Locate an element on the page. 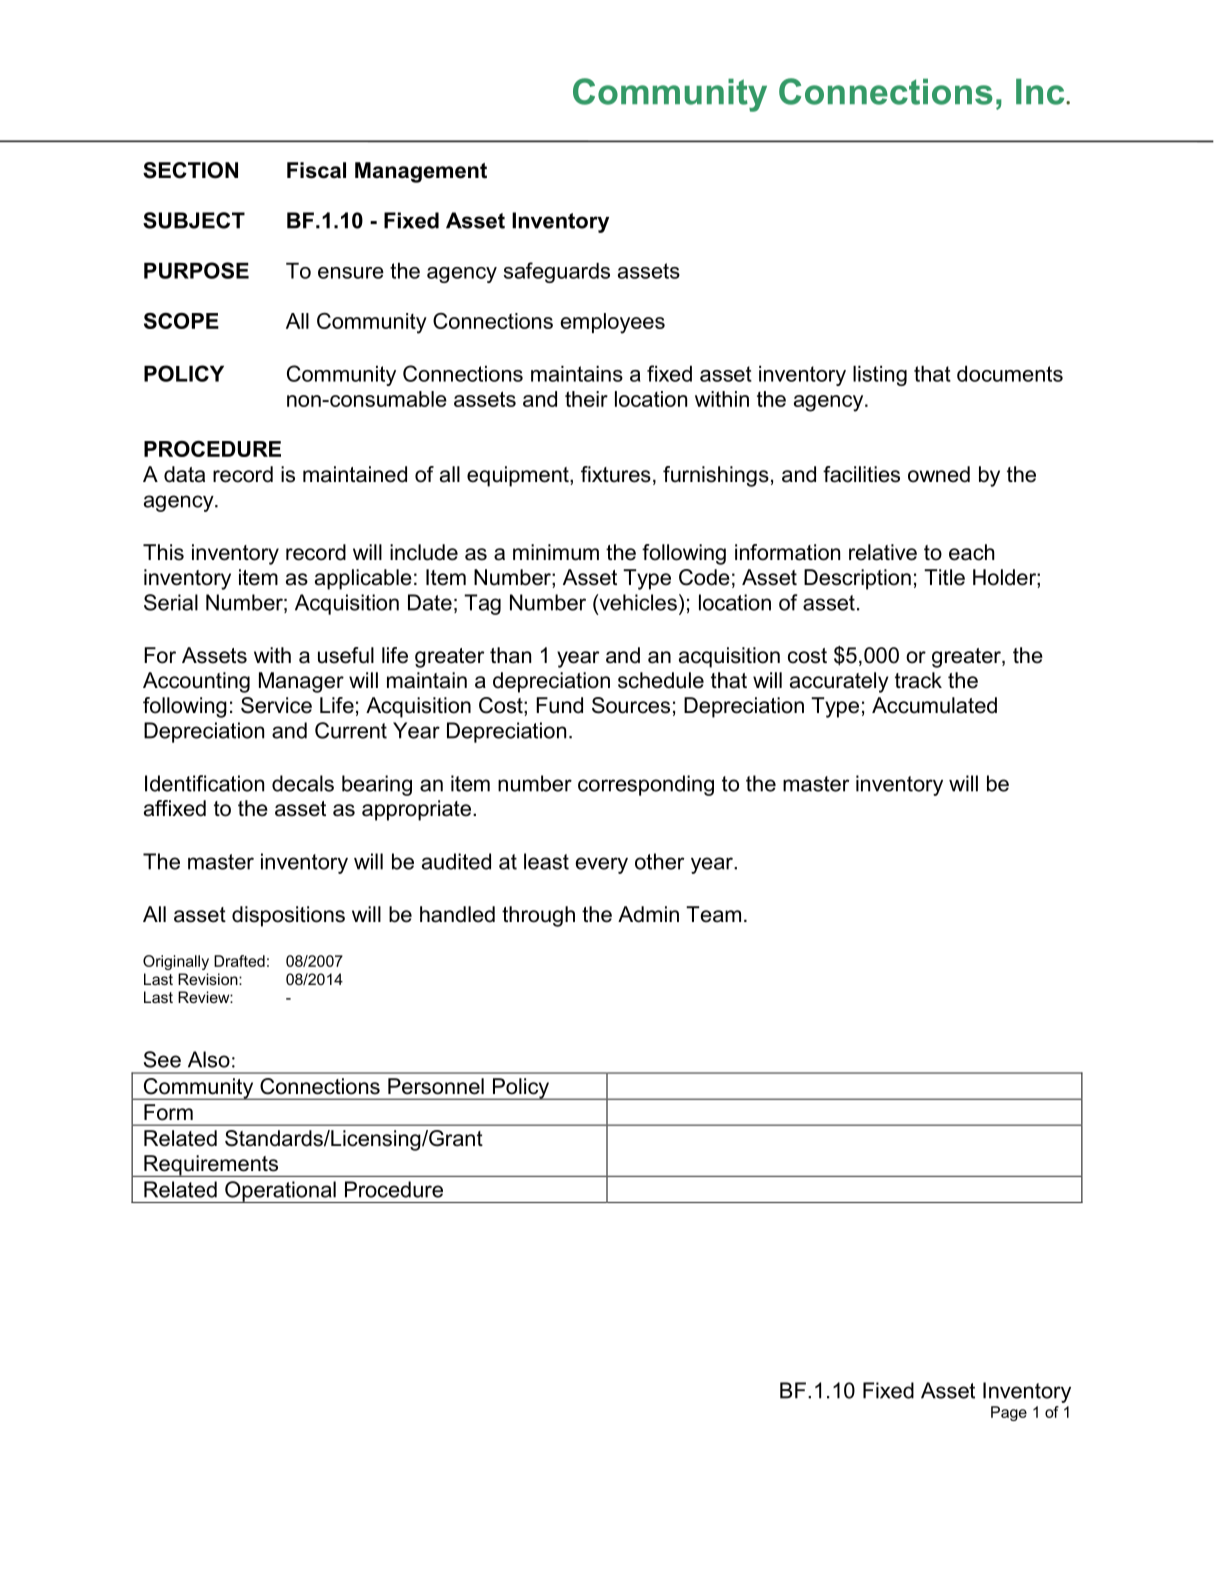 This document has width=1214, height=1571. Personnel is located at coordinates (436, 1086).
